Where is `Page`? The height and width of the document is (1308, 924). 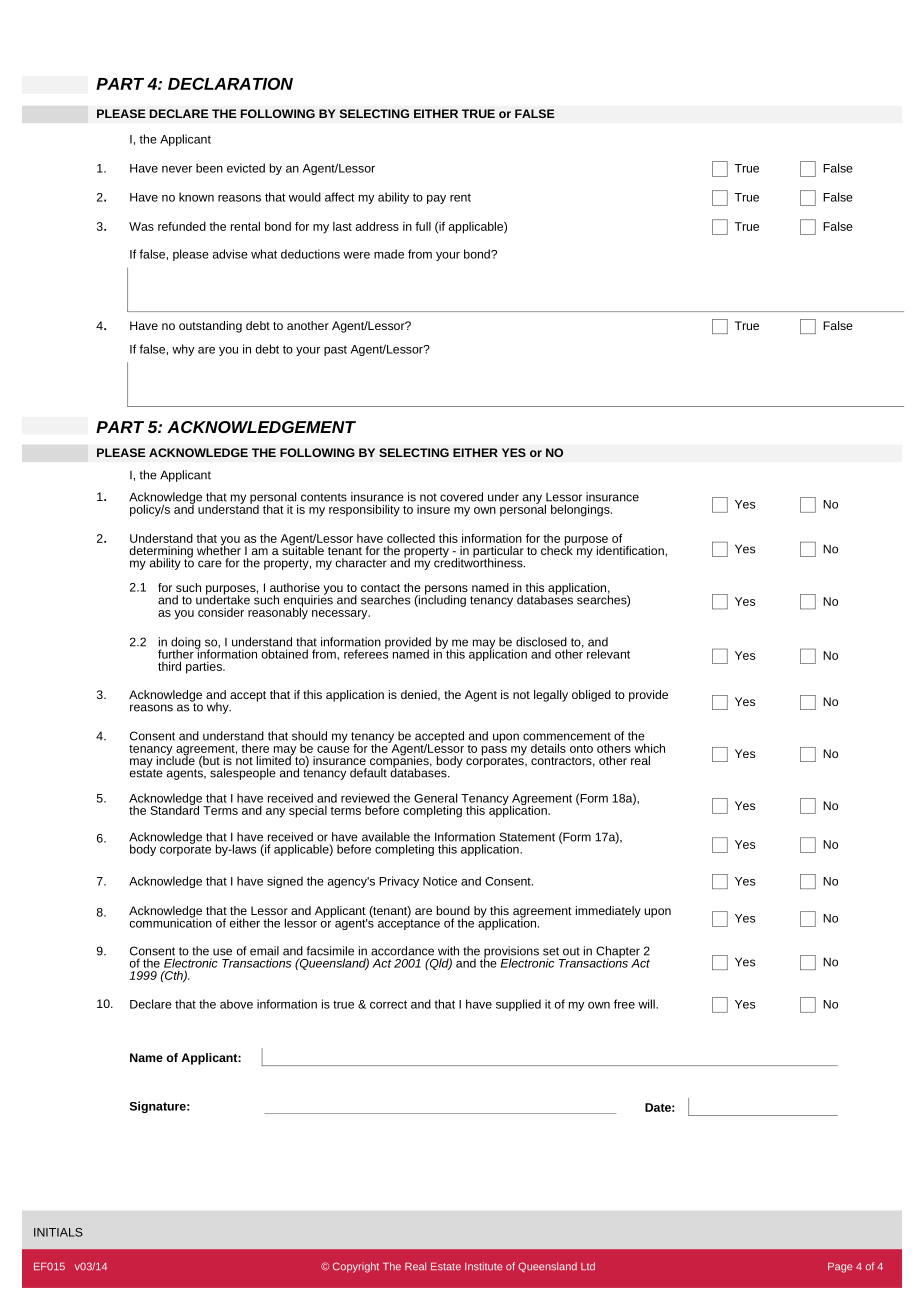
Page is located at coordinates (840, 1267).
